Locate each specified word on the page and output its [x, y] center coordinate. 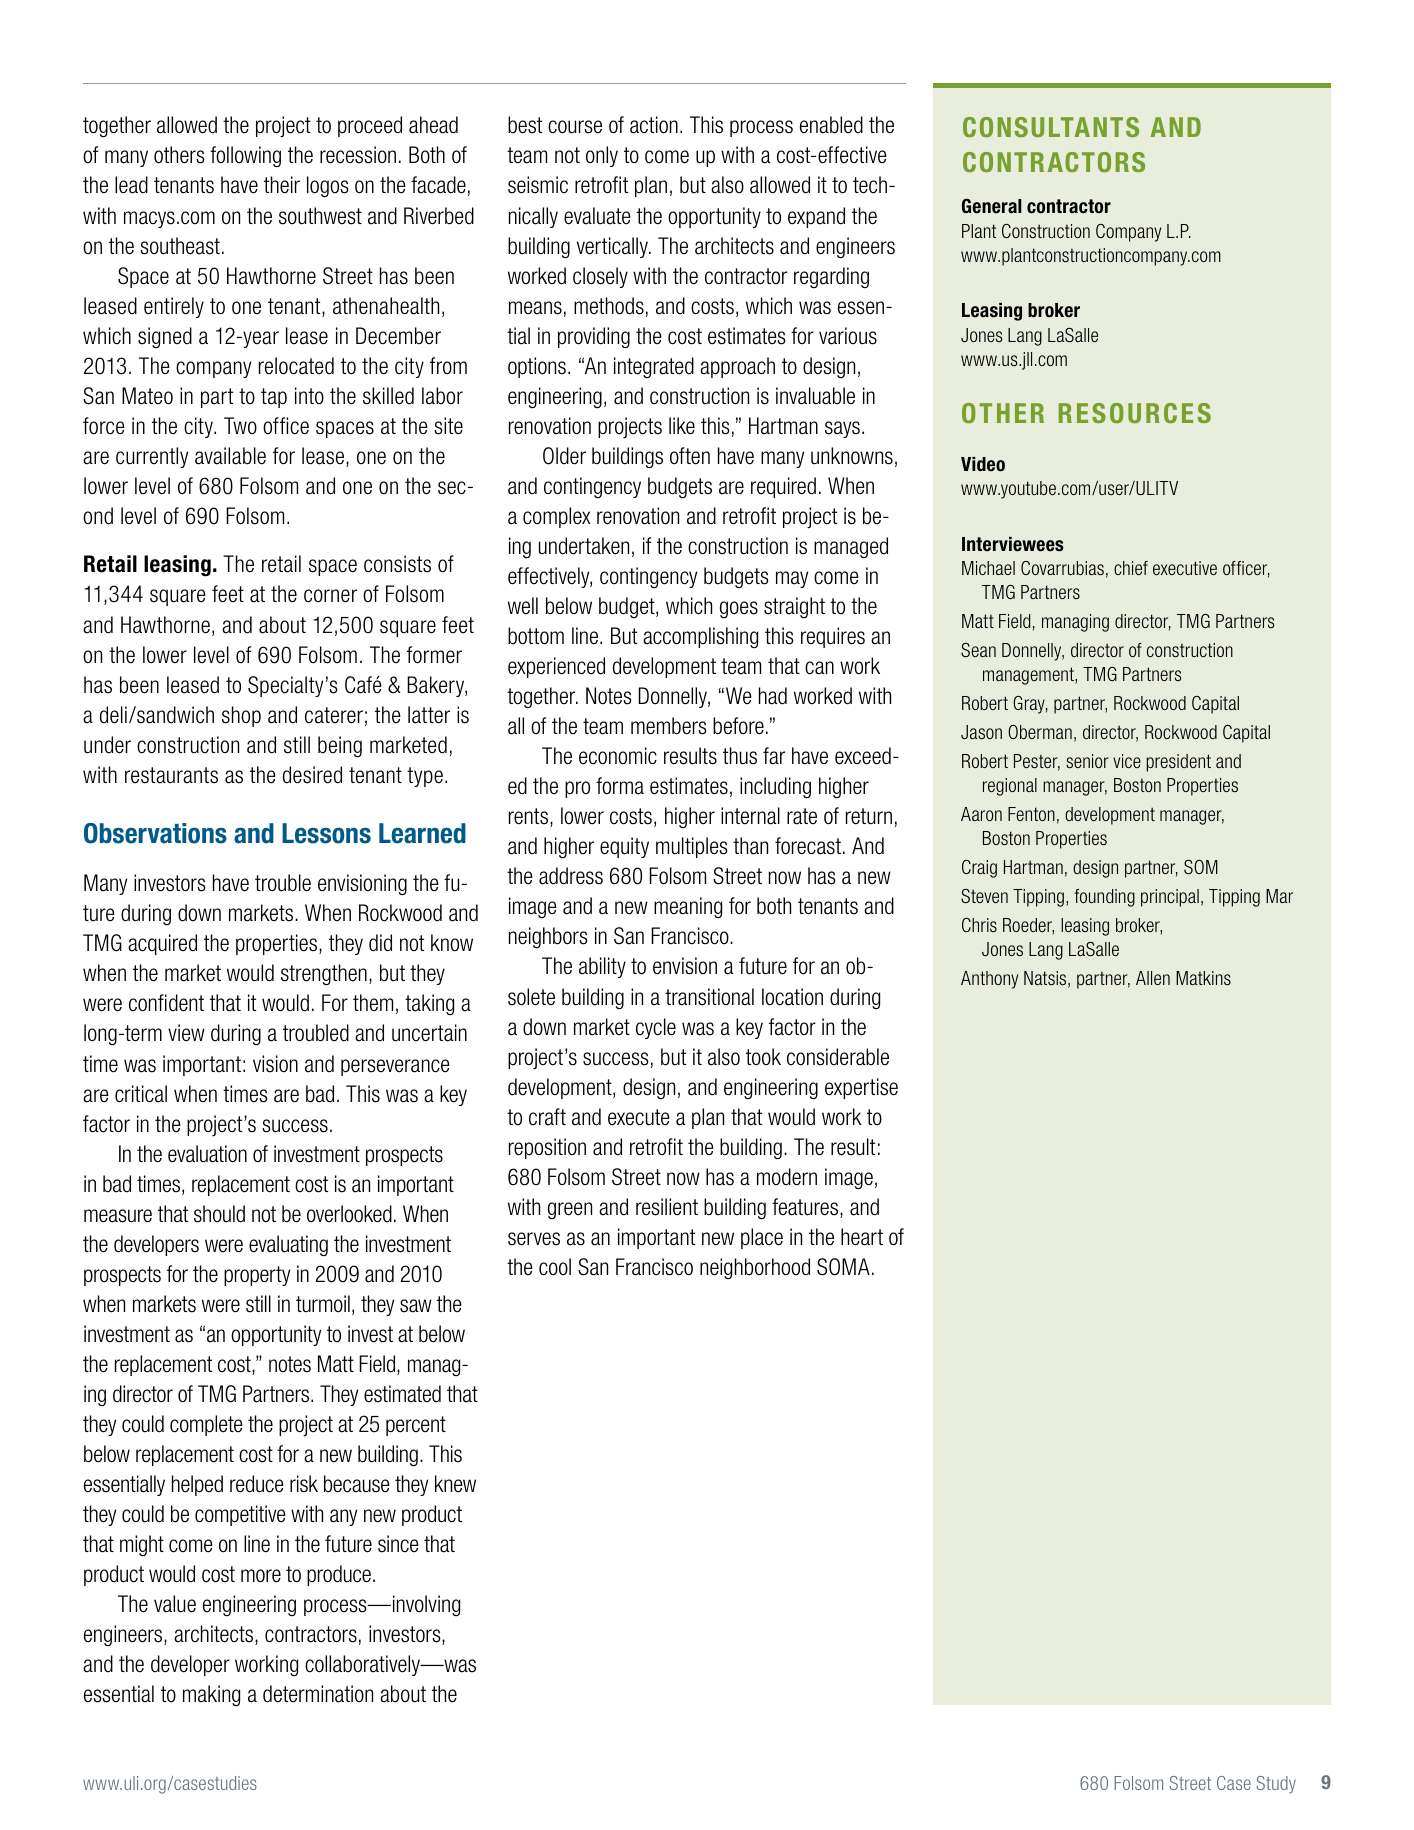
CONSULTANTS [1051, 127]
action [654, 125]
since [398, 1544]
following [245, 157]
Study [1276, 1785]
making [211, 1695]
